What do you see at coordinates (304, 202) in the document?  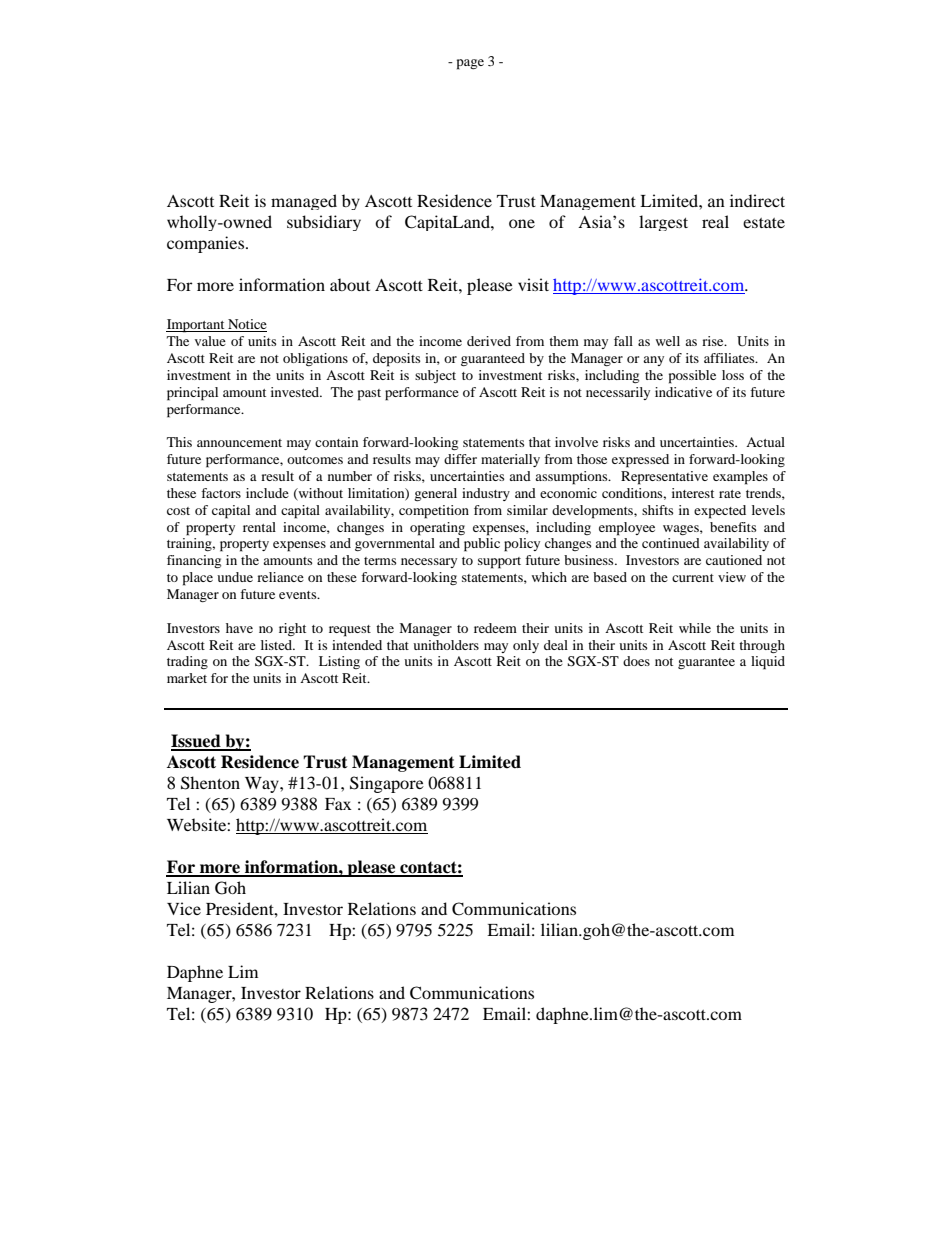 I see `managed` at bounding box center [304, 202].
